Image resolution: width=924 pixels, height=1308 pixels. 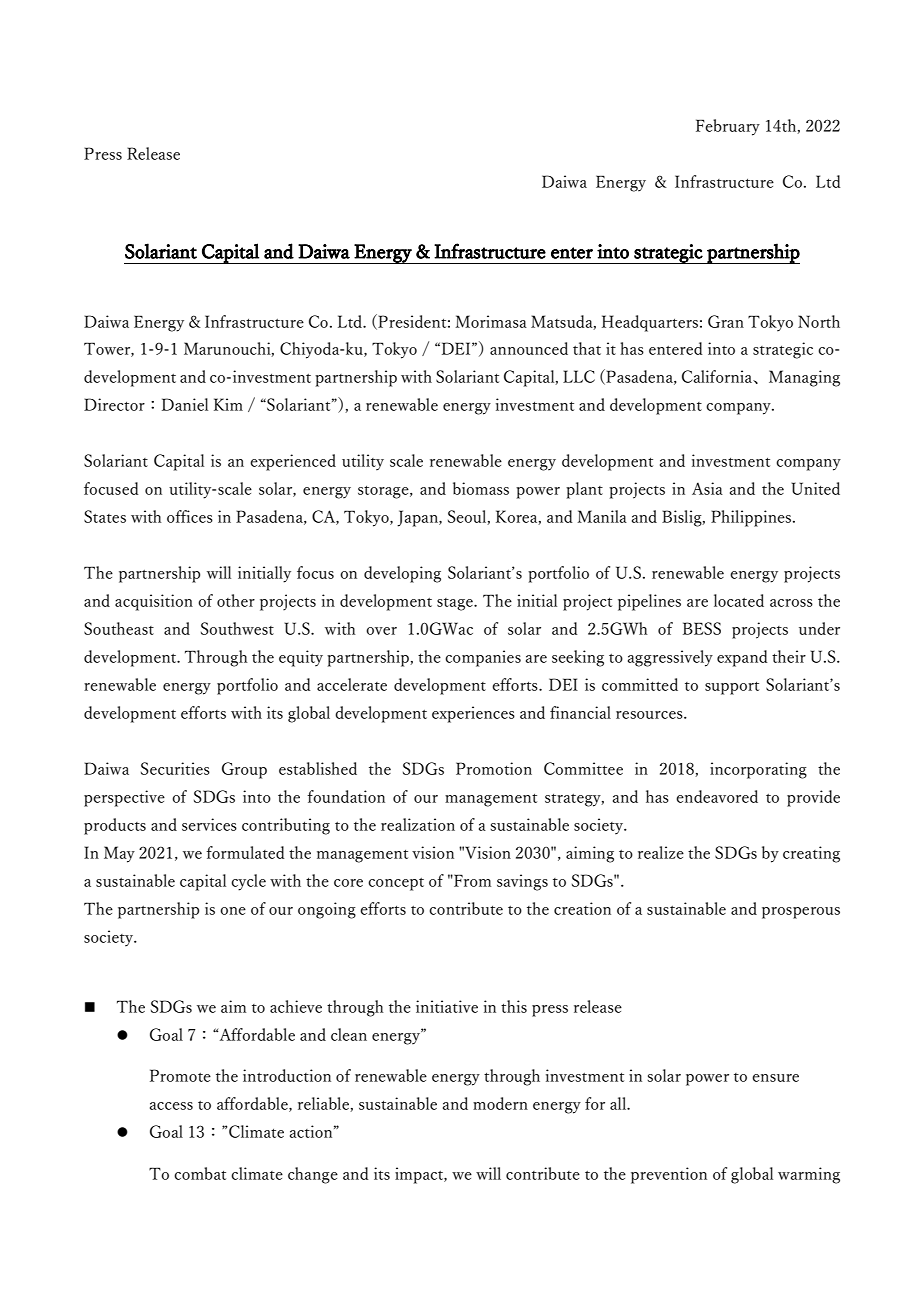 What do you see at coordinates (707, 488) in the document?
I see `Asia` at bounding box center [707, 488].
